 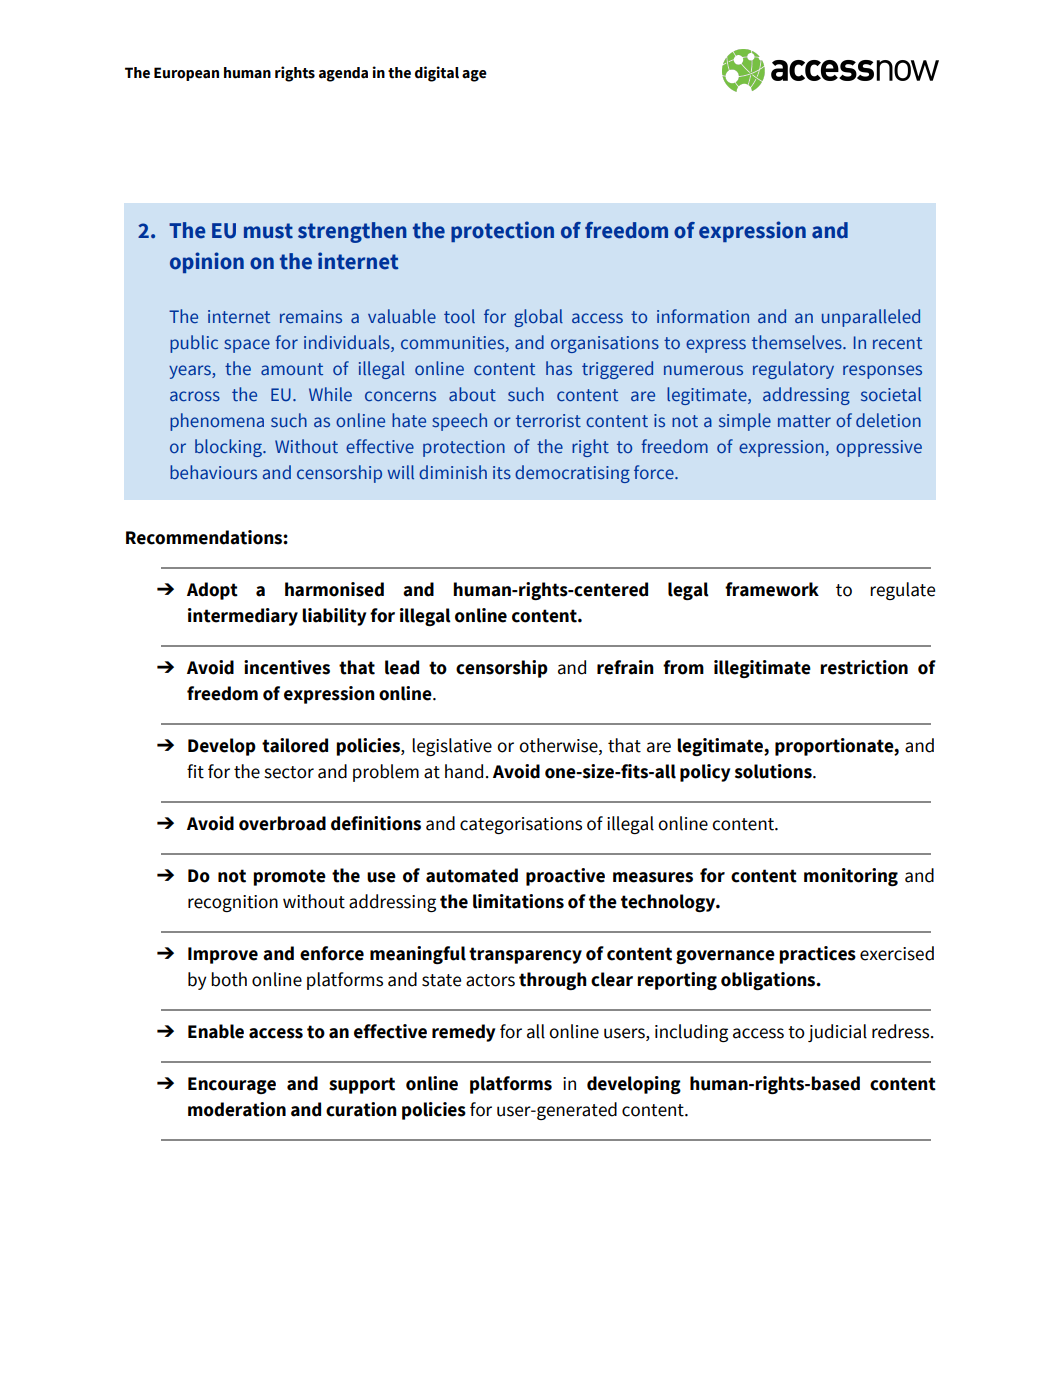 I want to click on refrain, so click(x=625, y=667).
